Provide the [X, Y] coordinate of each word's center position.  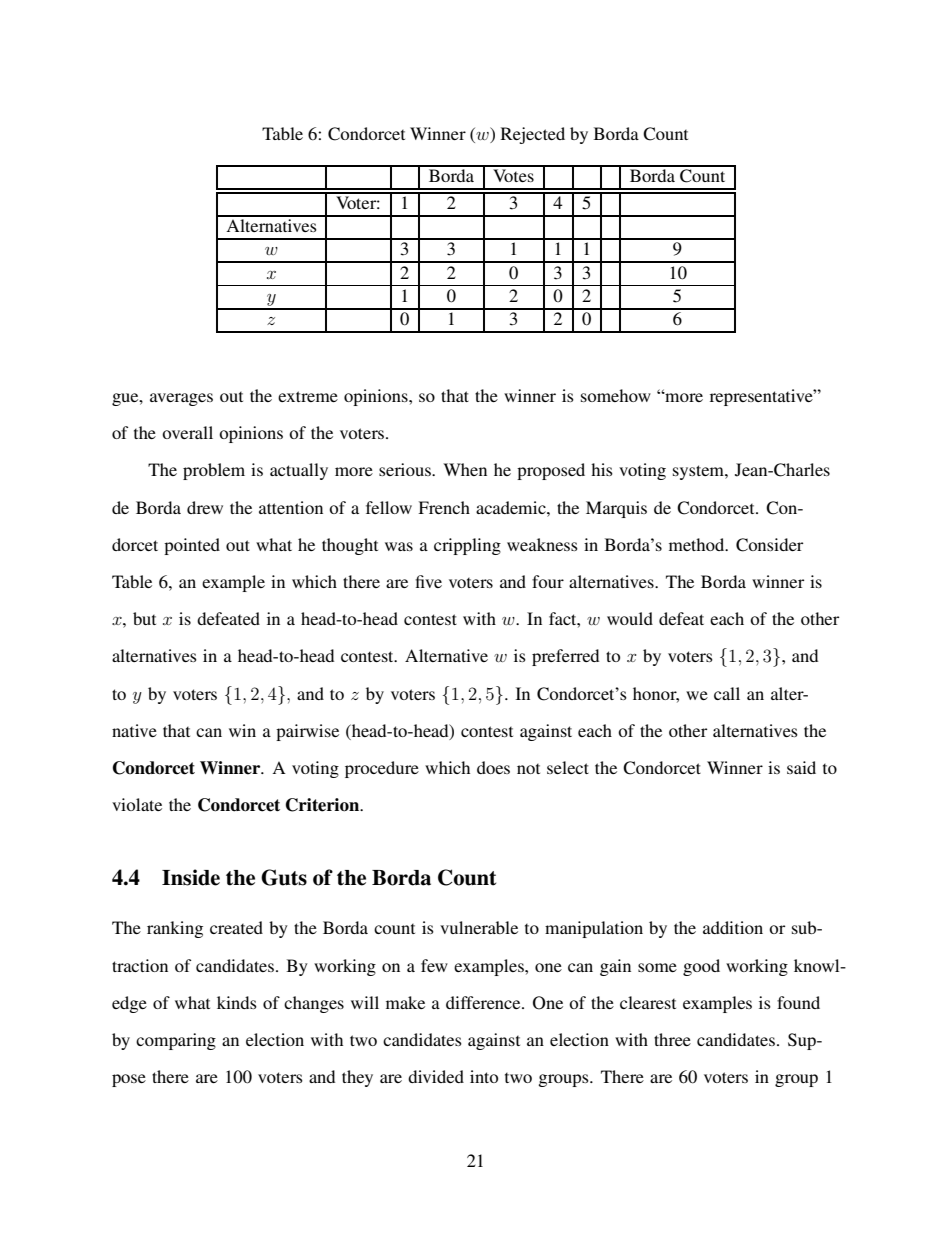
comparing [176, 1041]
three [672, 1039]
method [698, 544]
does [493, 767]
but [144, 618]
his [602, 469]
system [699, 472]
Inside [191, 877]
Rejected [532, 135]
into [484, 1076]
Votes [513, 175]
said [801, 767]
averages [181, 399]
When [465, 469]
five [429, 581]
